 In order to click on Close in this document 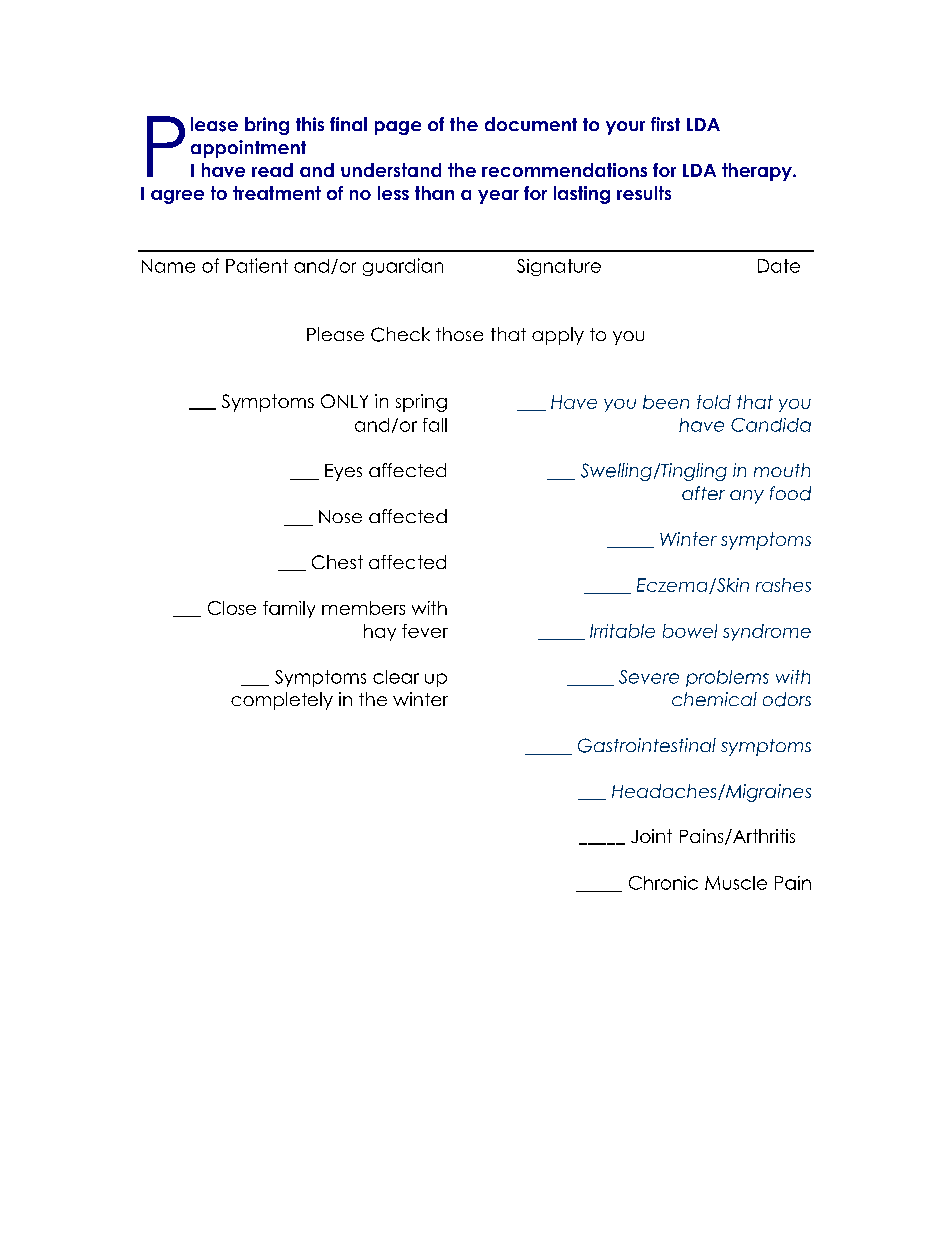, I will do `click(232, 608)`.
